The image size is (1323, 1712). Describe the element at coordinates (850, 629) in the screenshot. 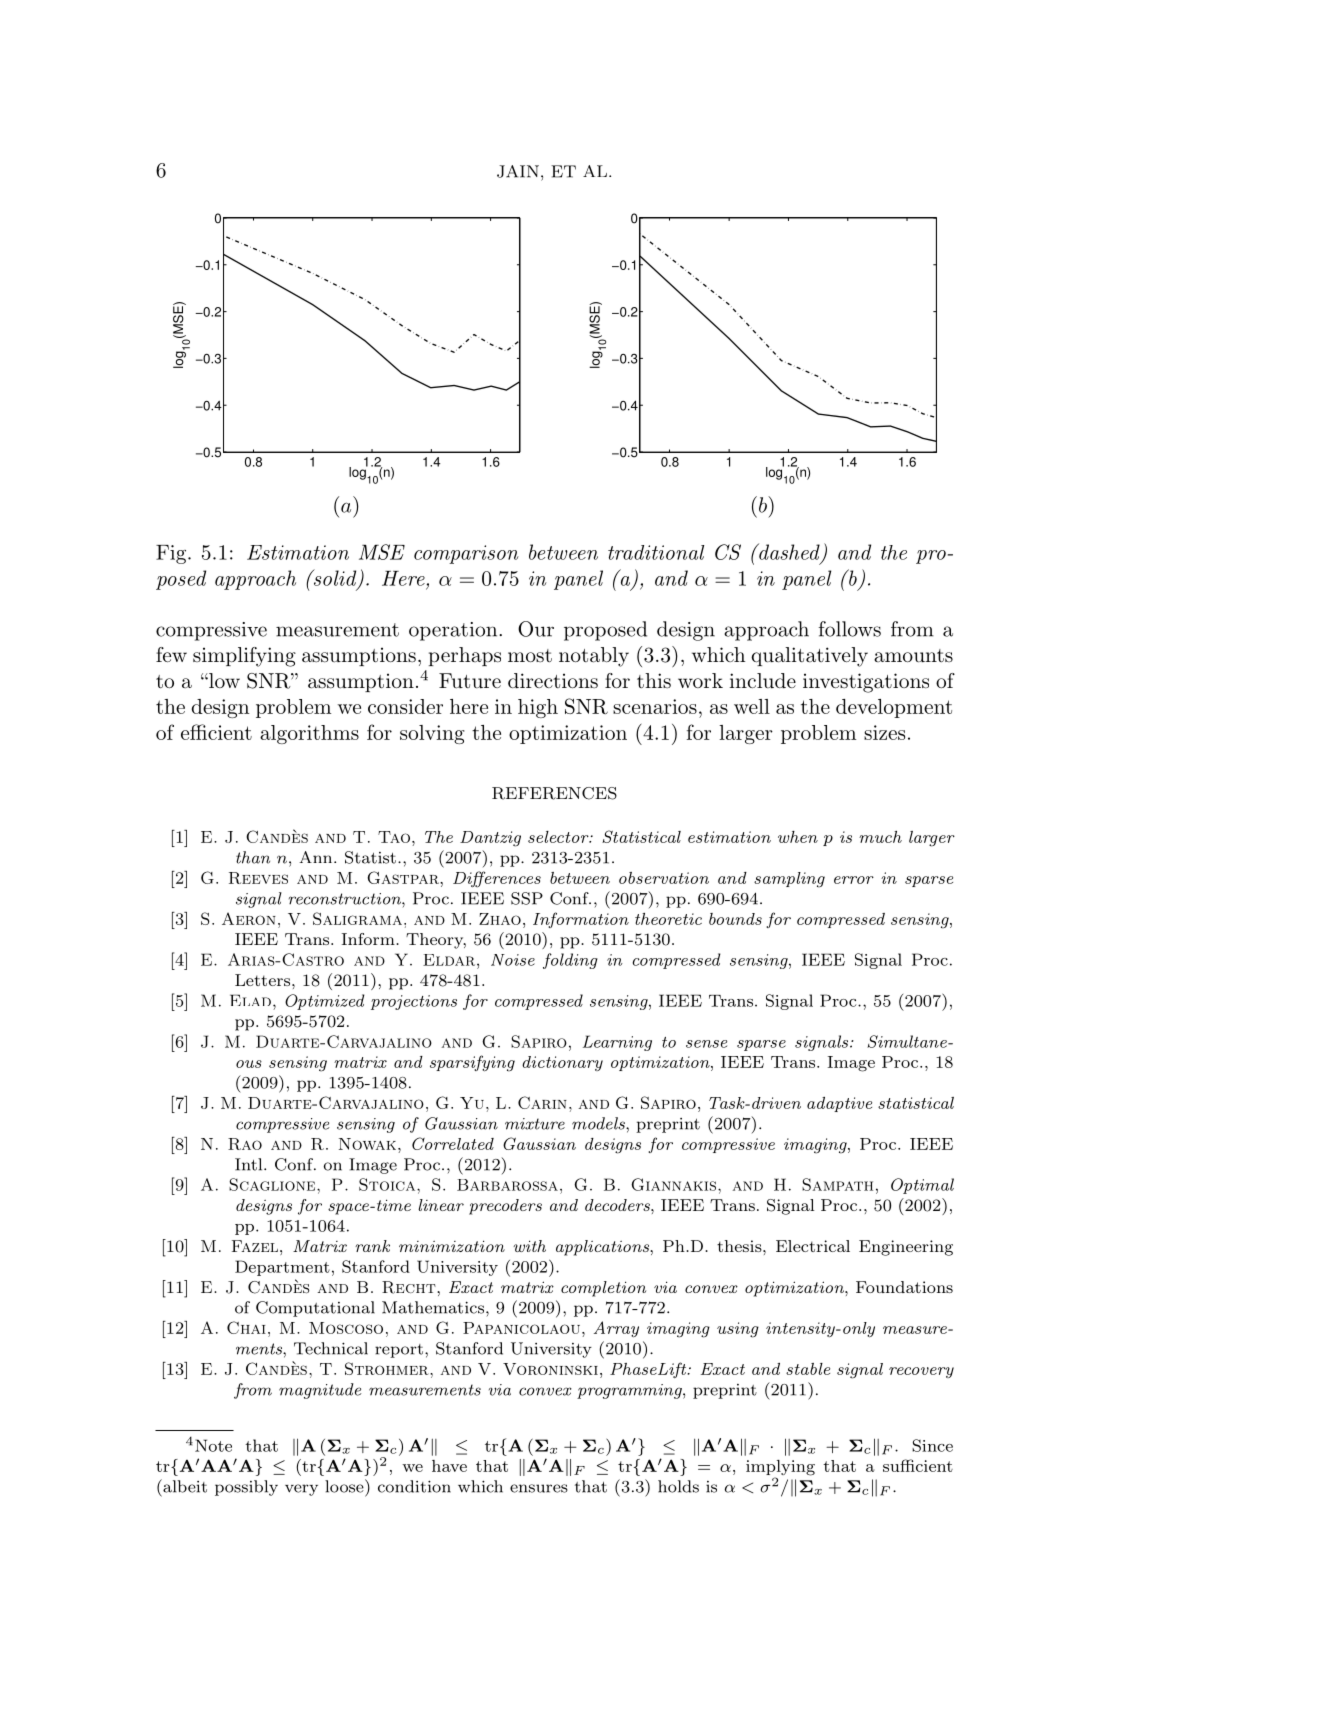

I see `follows` at that location.
